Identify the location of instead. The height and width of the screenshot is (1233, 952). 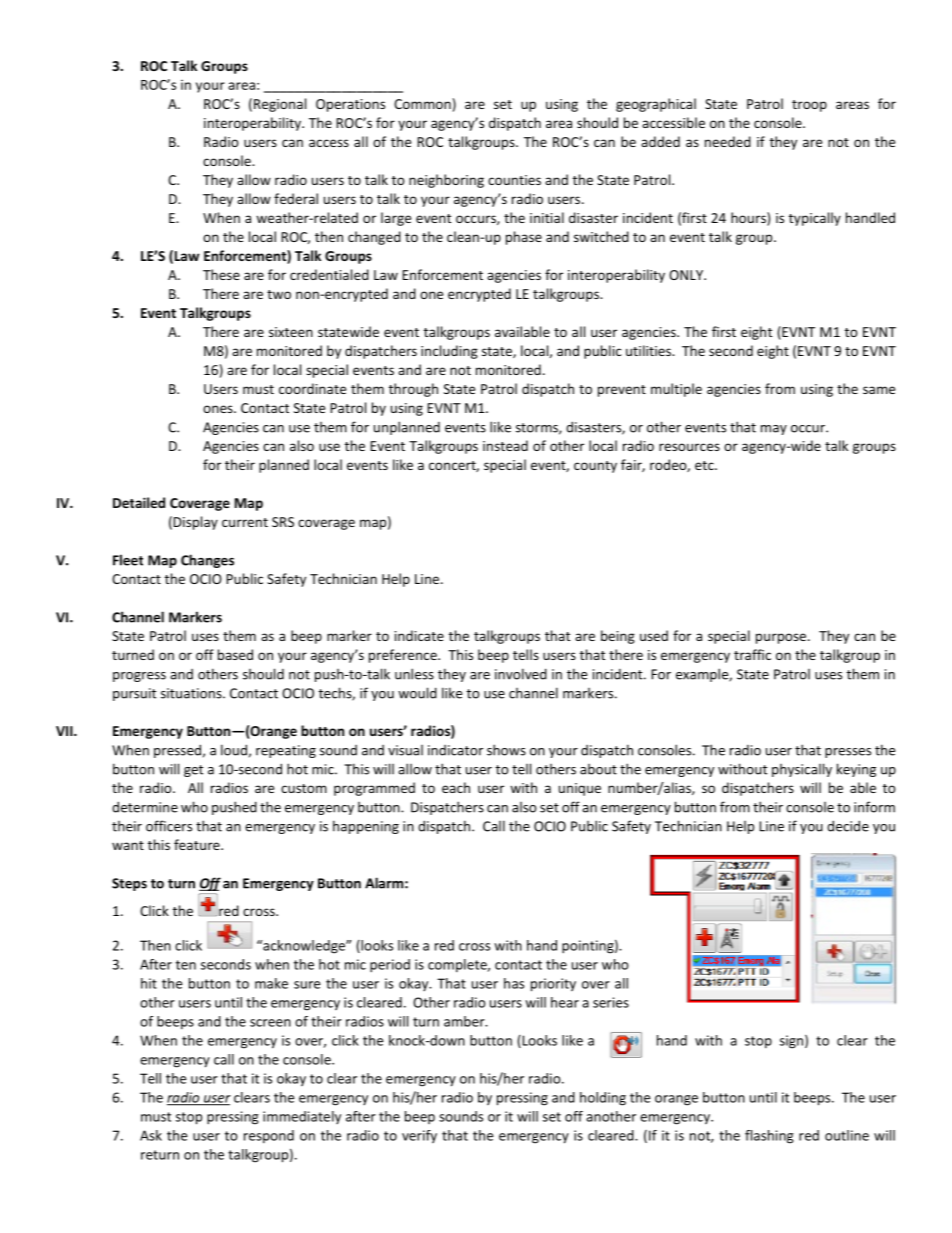
(505, 445).
